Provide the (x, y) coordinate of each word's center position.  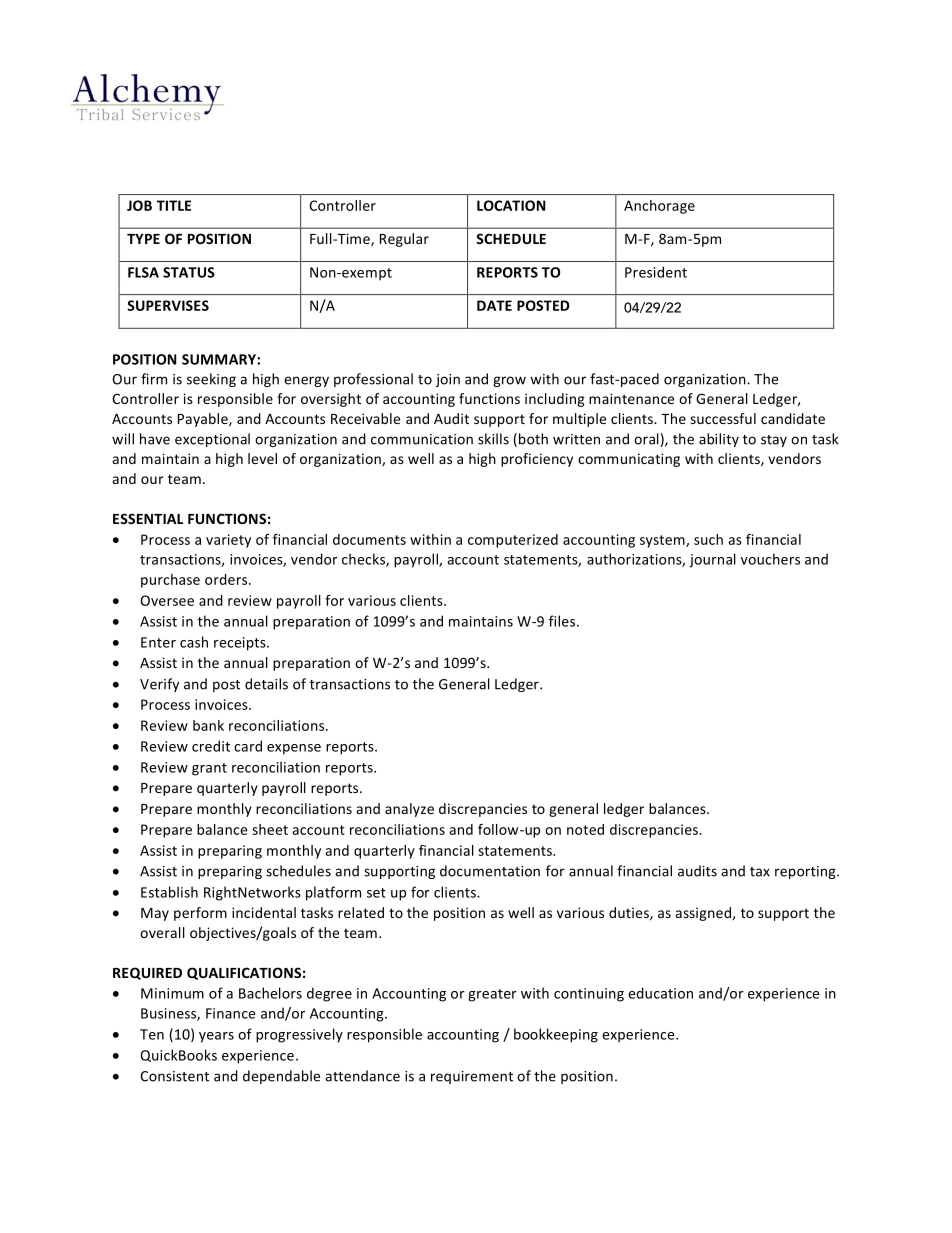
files (563, 621)
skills (493, 439)
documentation (490, 871)
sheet (270, 829)
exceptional (212, 440)
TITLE (174, 205)
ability (719, 440)
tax (760, 872)
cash (194, 642)
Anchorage (659, 207)
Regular (404, 240)
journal (712, 560)
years (216, 1037)
